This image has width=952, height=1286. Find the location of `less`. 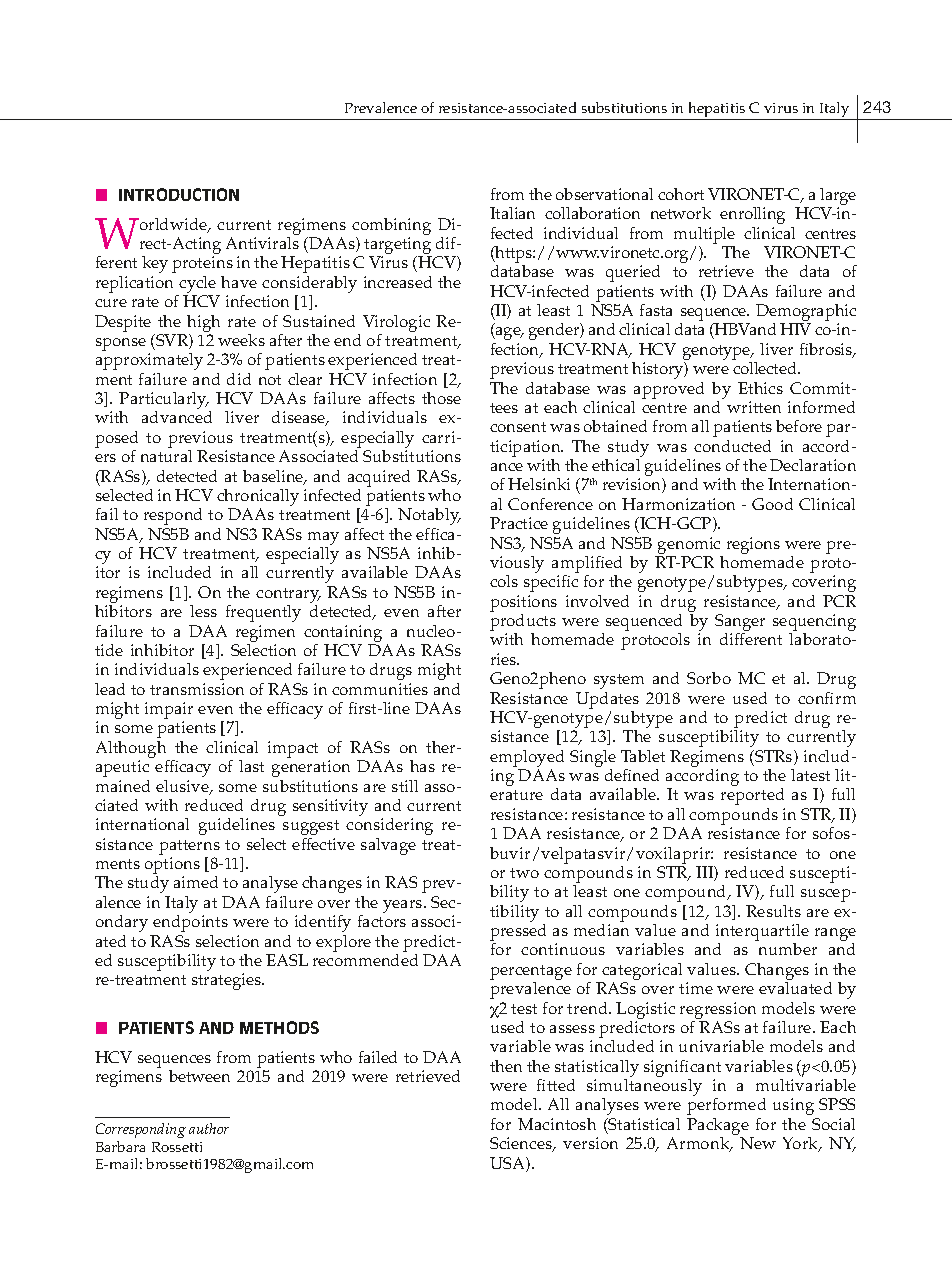

less is located at coordinates (203, 611).
